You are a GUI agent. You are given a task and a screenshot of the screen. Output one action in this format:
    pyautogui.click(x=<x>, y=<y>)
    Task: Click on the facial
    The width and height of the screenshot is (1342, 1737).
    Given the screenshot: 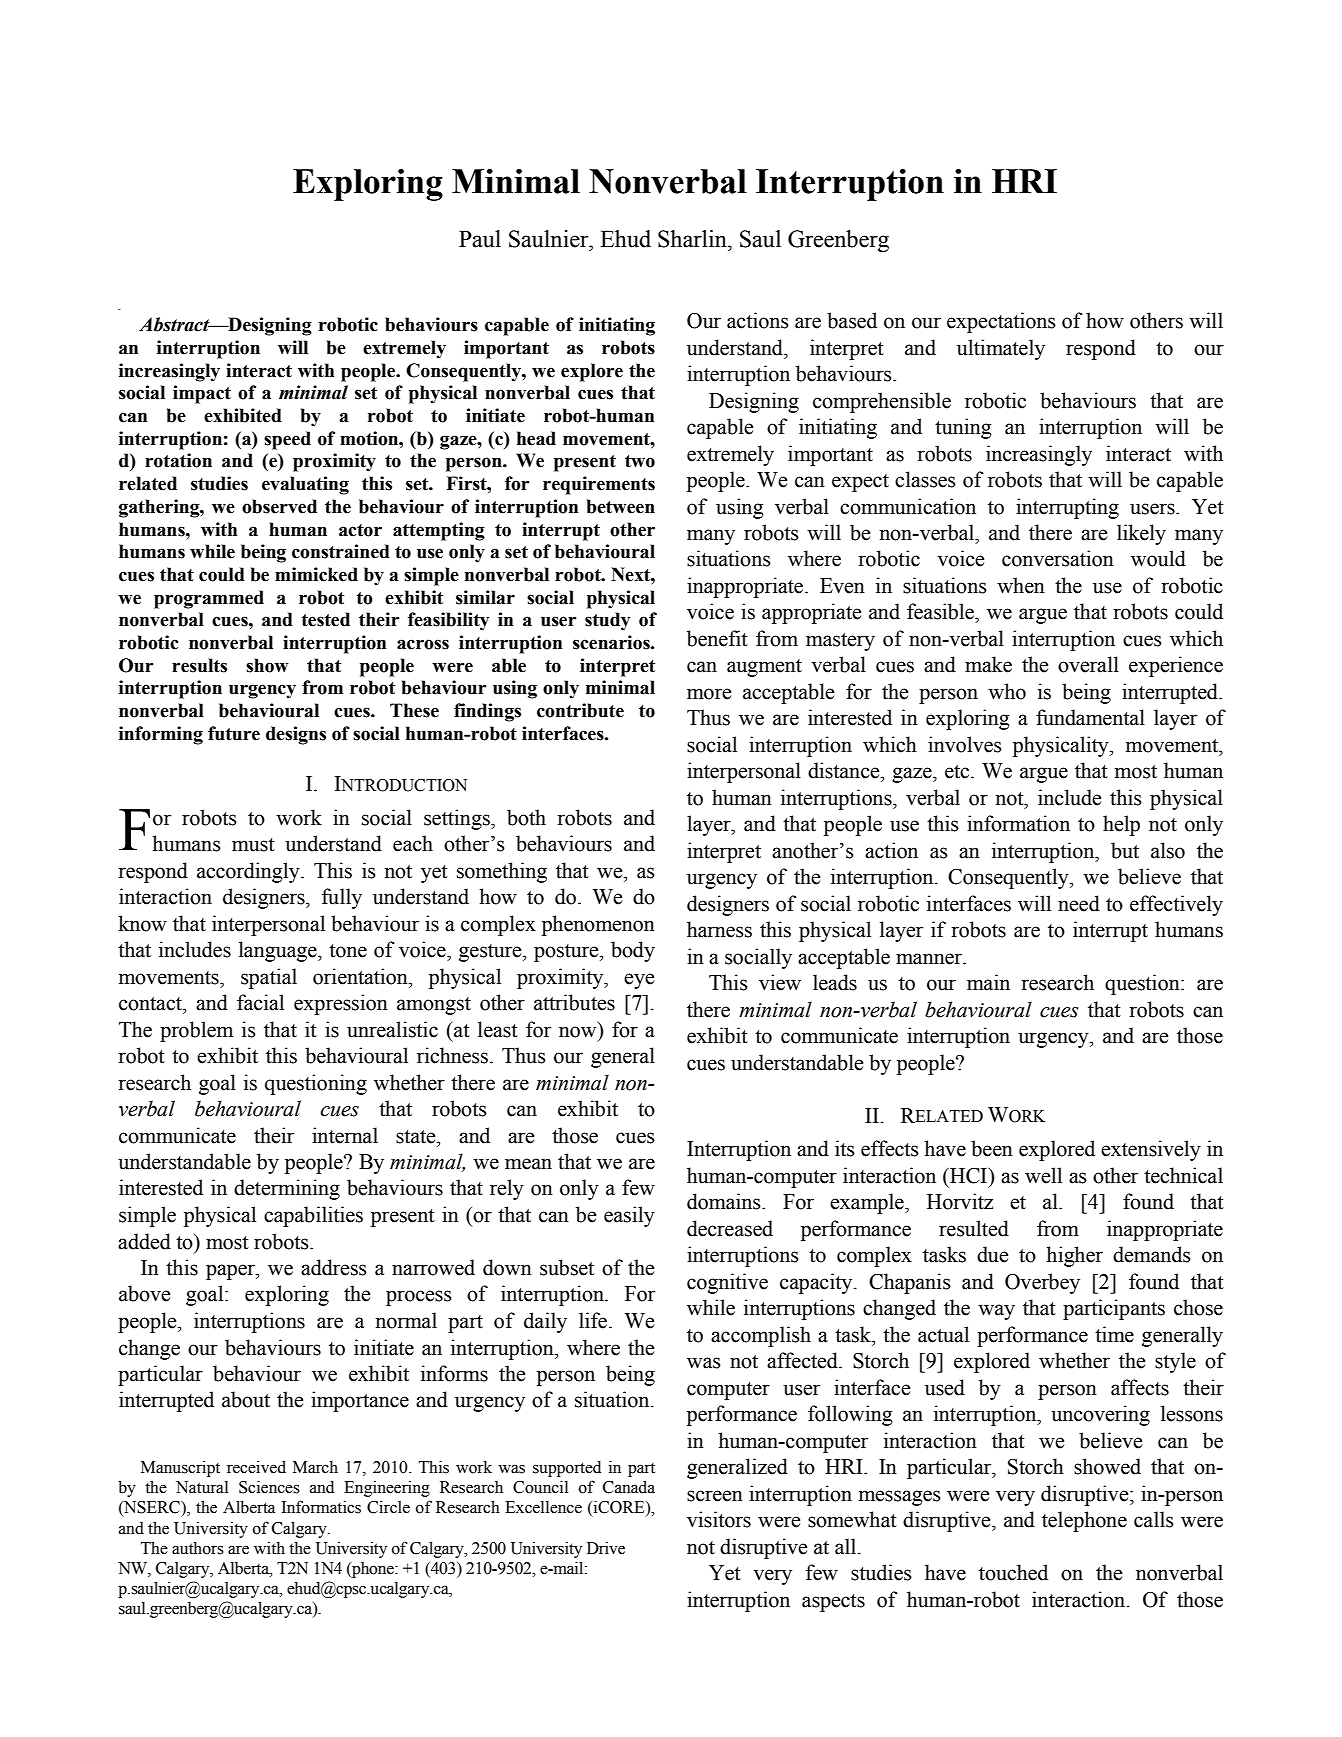 What is the action you would take?
    pyautogui.click(x=260, y=1002)
